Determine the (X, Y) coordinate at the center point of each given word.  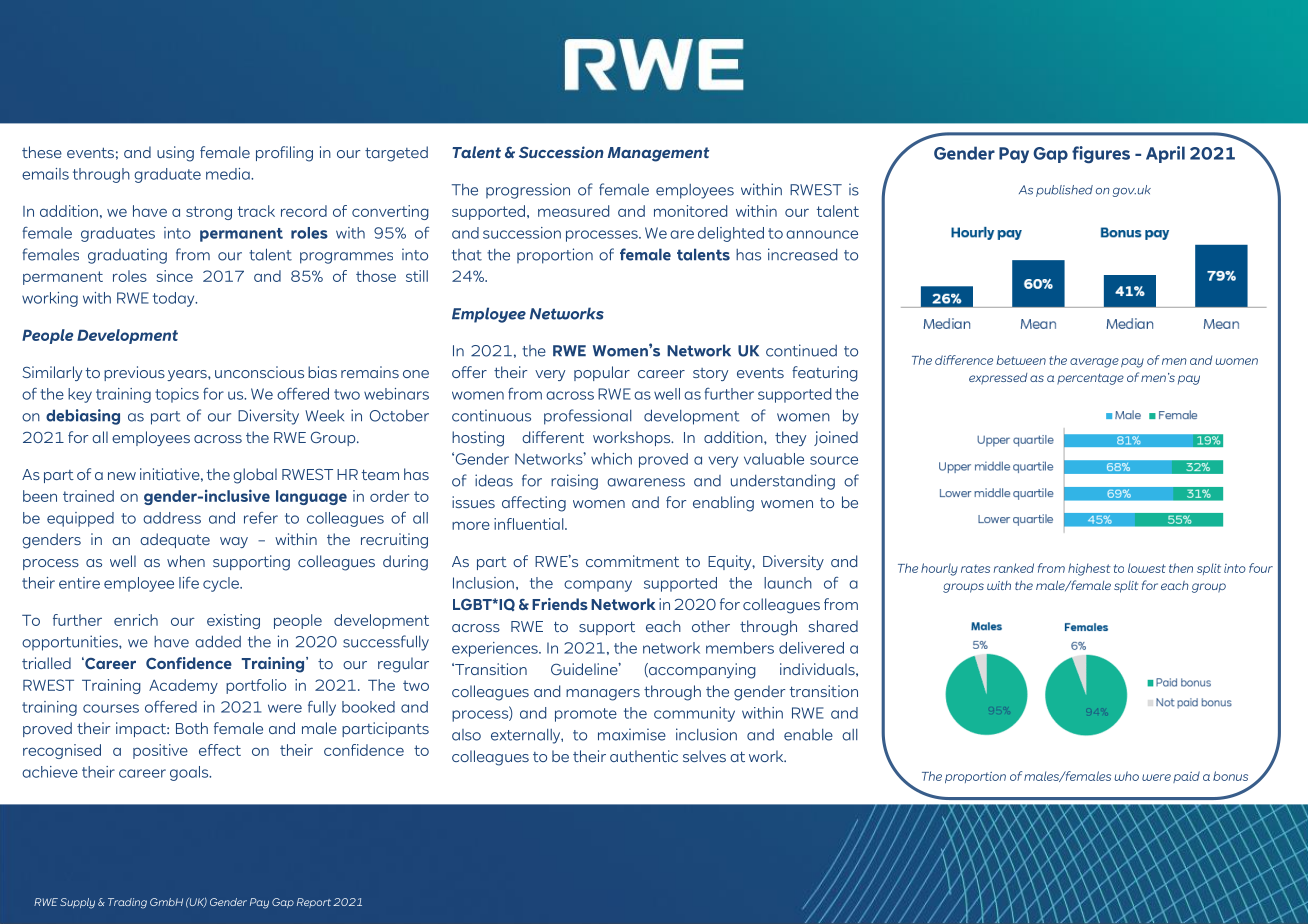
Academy (183, 686)
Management (658, 154)
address (172, 518)
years (188, 375)
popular (602, 373)
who (1127, 776)
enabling (723, 504)
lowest (1147, 568)
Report (314, 903)
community (694, 714)
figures (1101, 155)
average (1094, 363)
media (229, 174)
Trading (127, 903)
